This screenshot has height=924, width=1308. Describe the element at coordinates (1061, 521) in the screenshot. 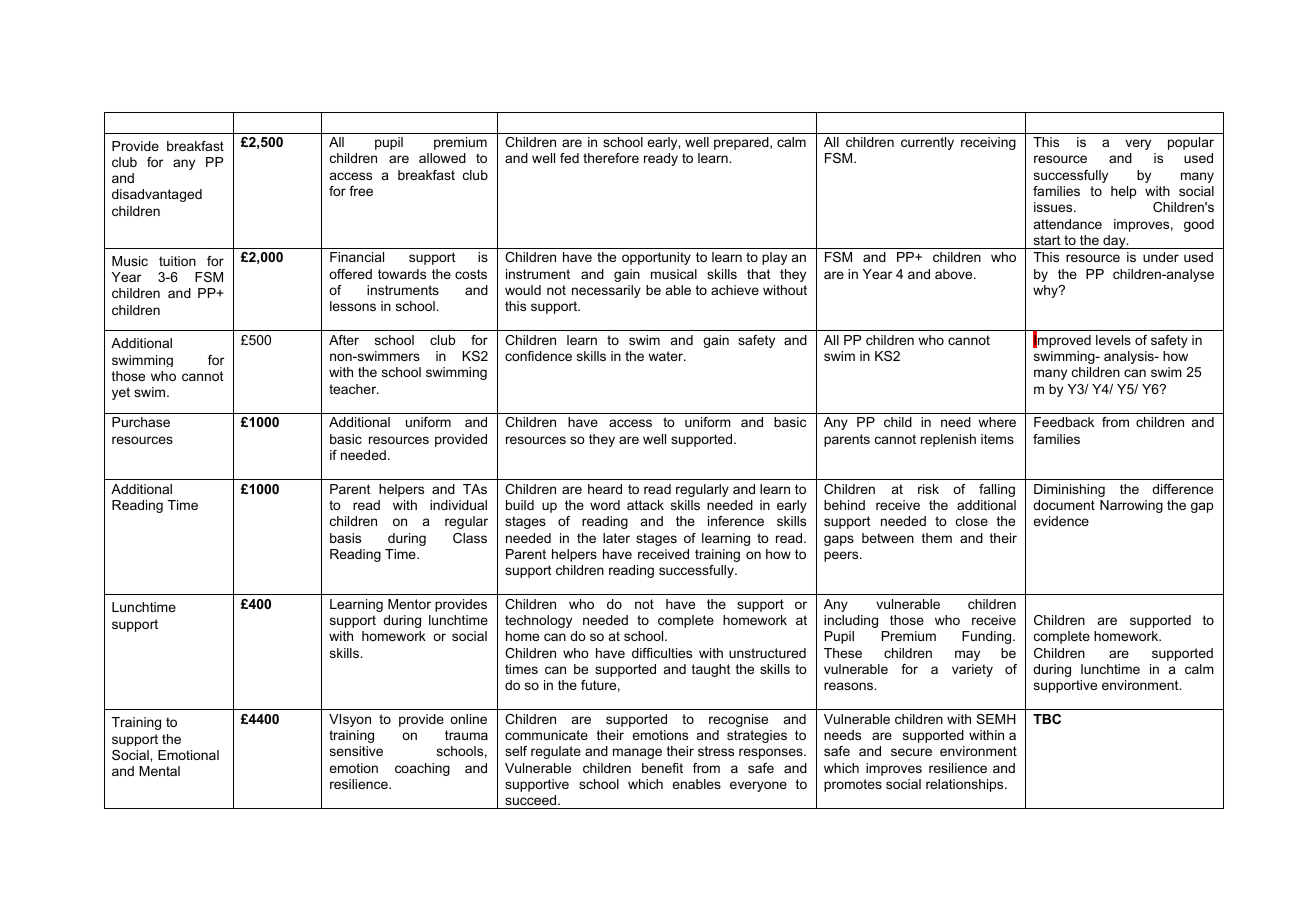

I see `evidence` at that location.
